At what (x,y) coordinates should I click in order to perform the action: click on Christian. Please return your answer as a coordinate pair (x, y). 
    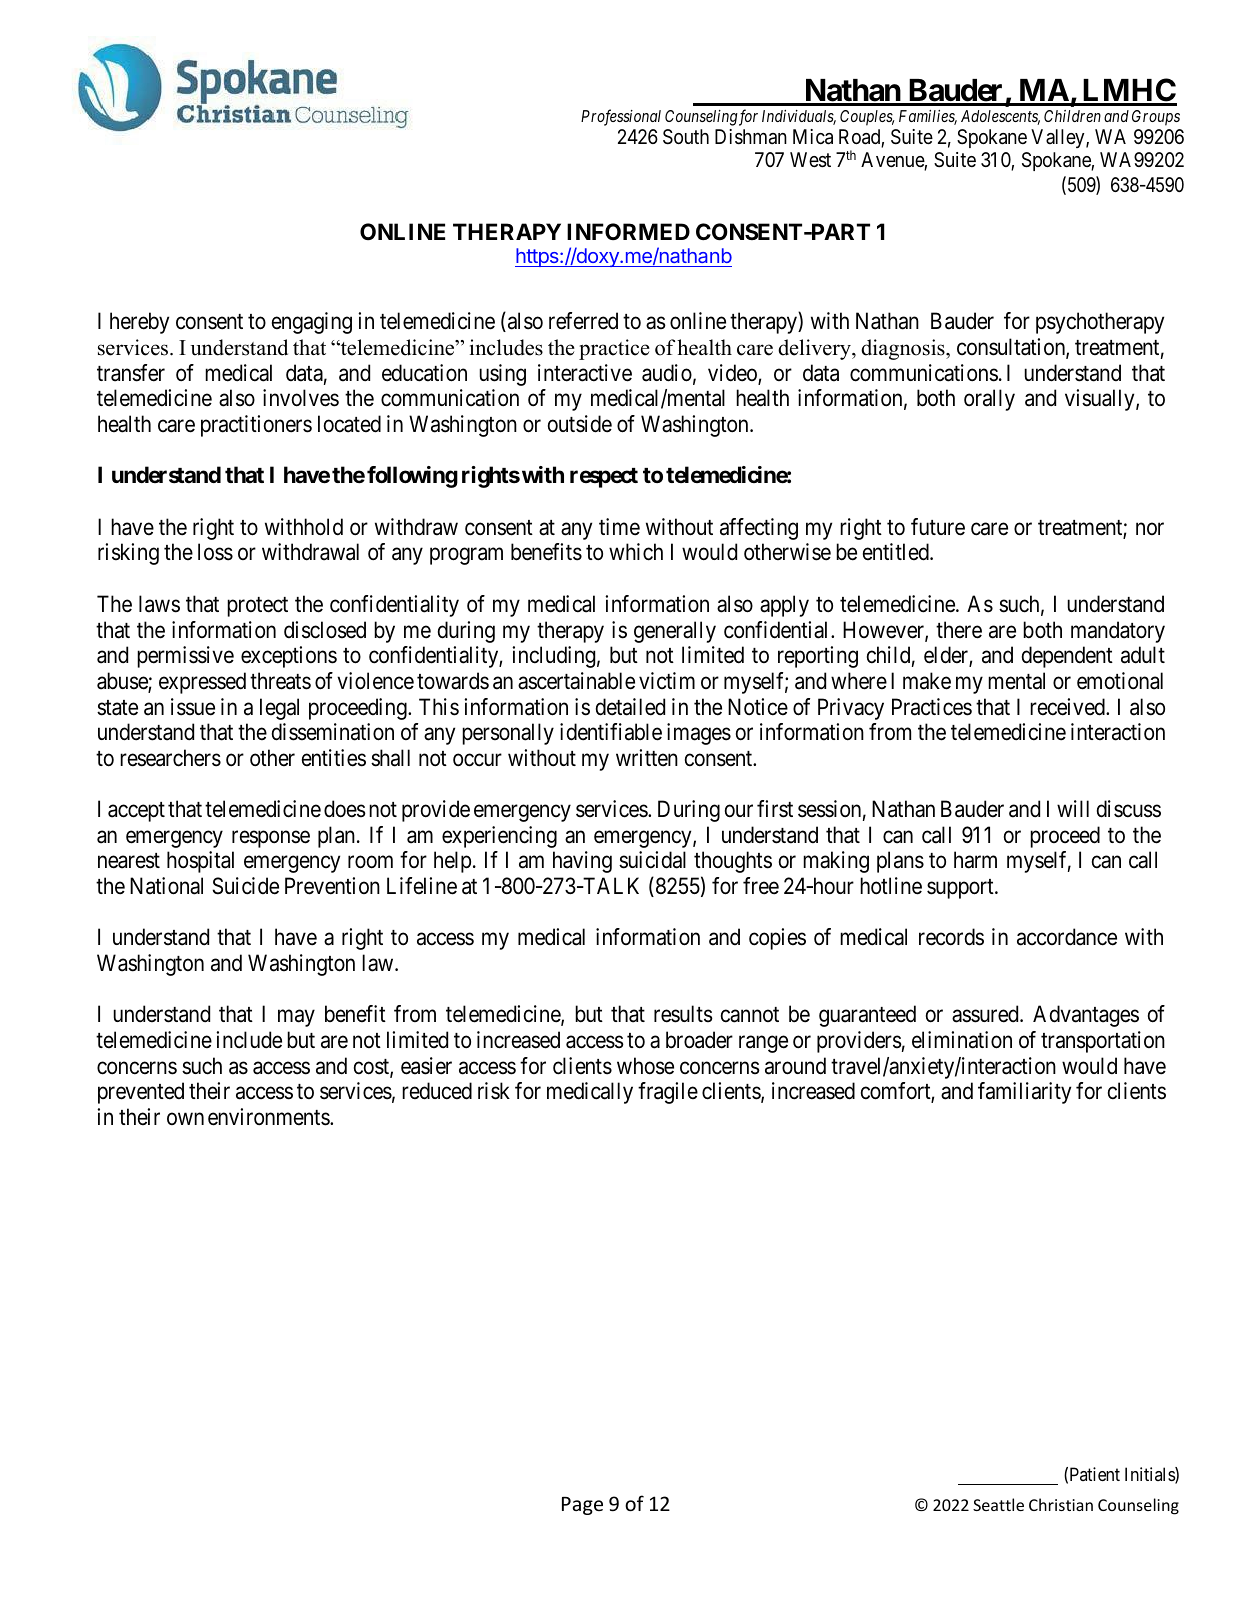
    Looking at the image, I should click on (1061, 1504).
